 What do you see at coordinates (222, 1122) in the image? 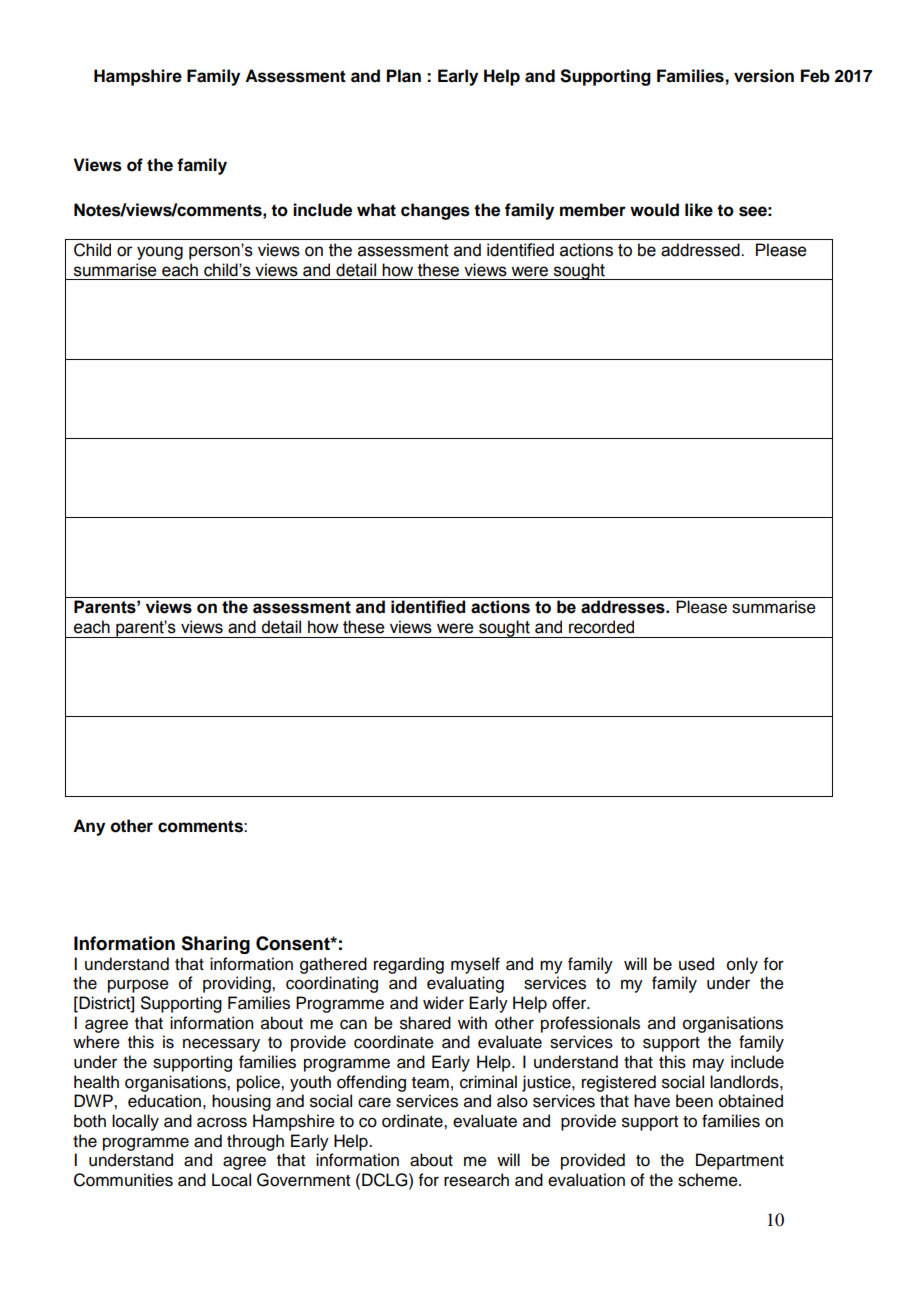
I see `across` at bounding box center [222, 1122].
